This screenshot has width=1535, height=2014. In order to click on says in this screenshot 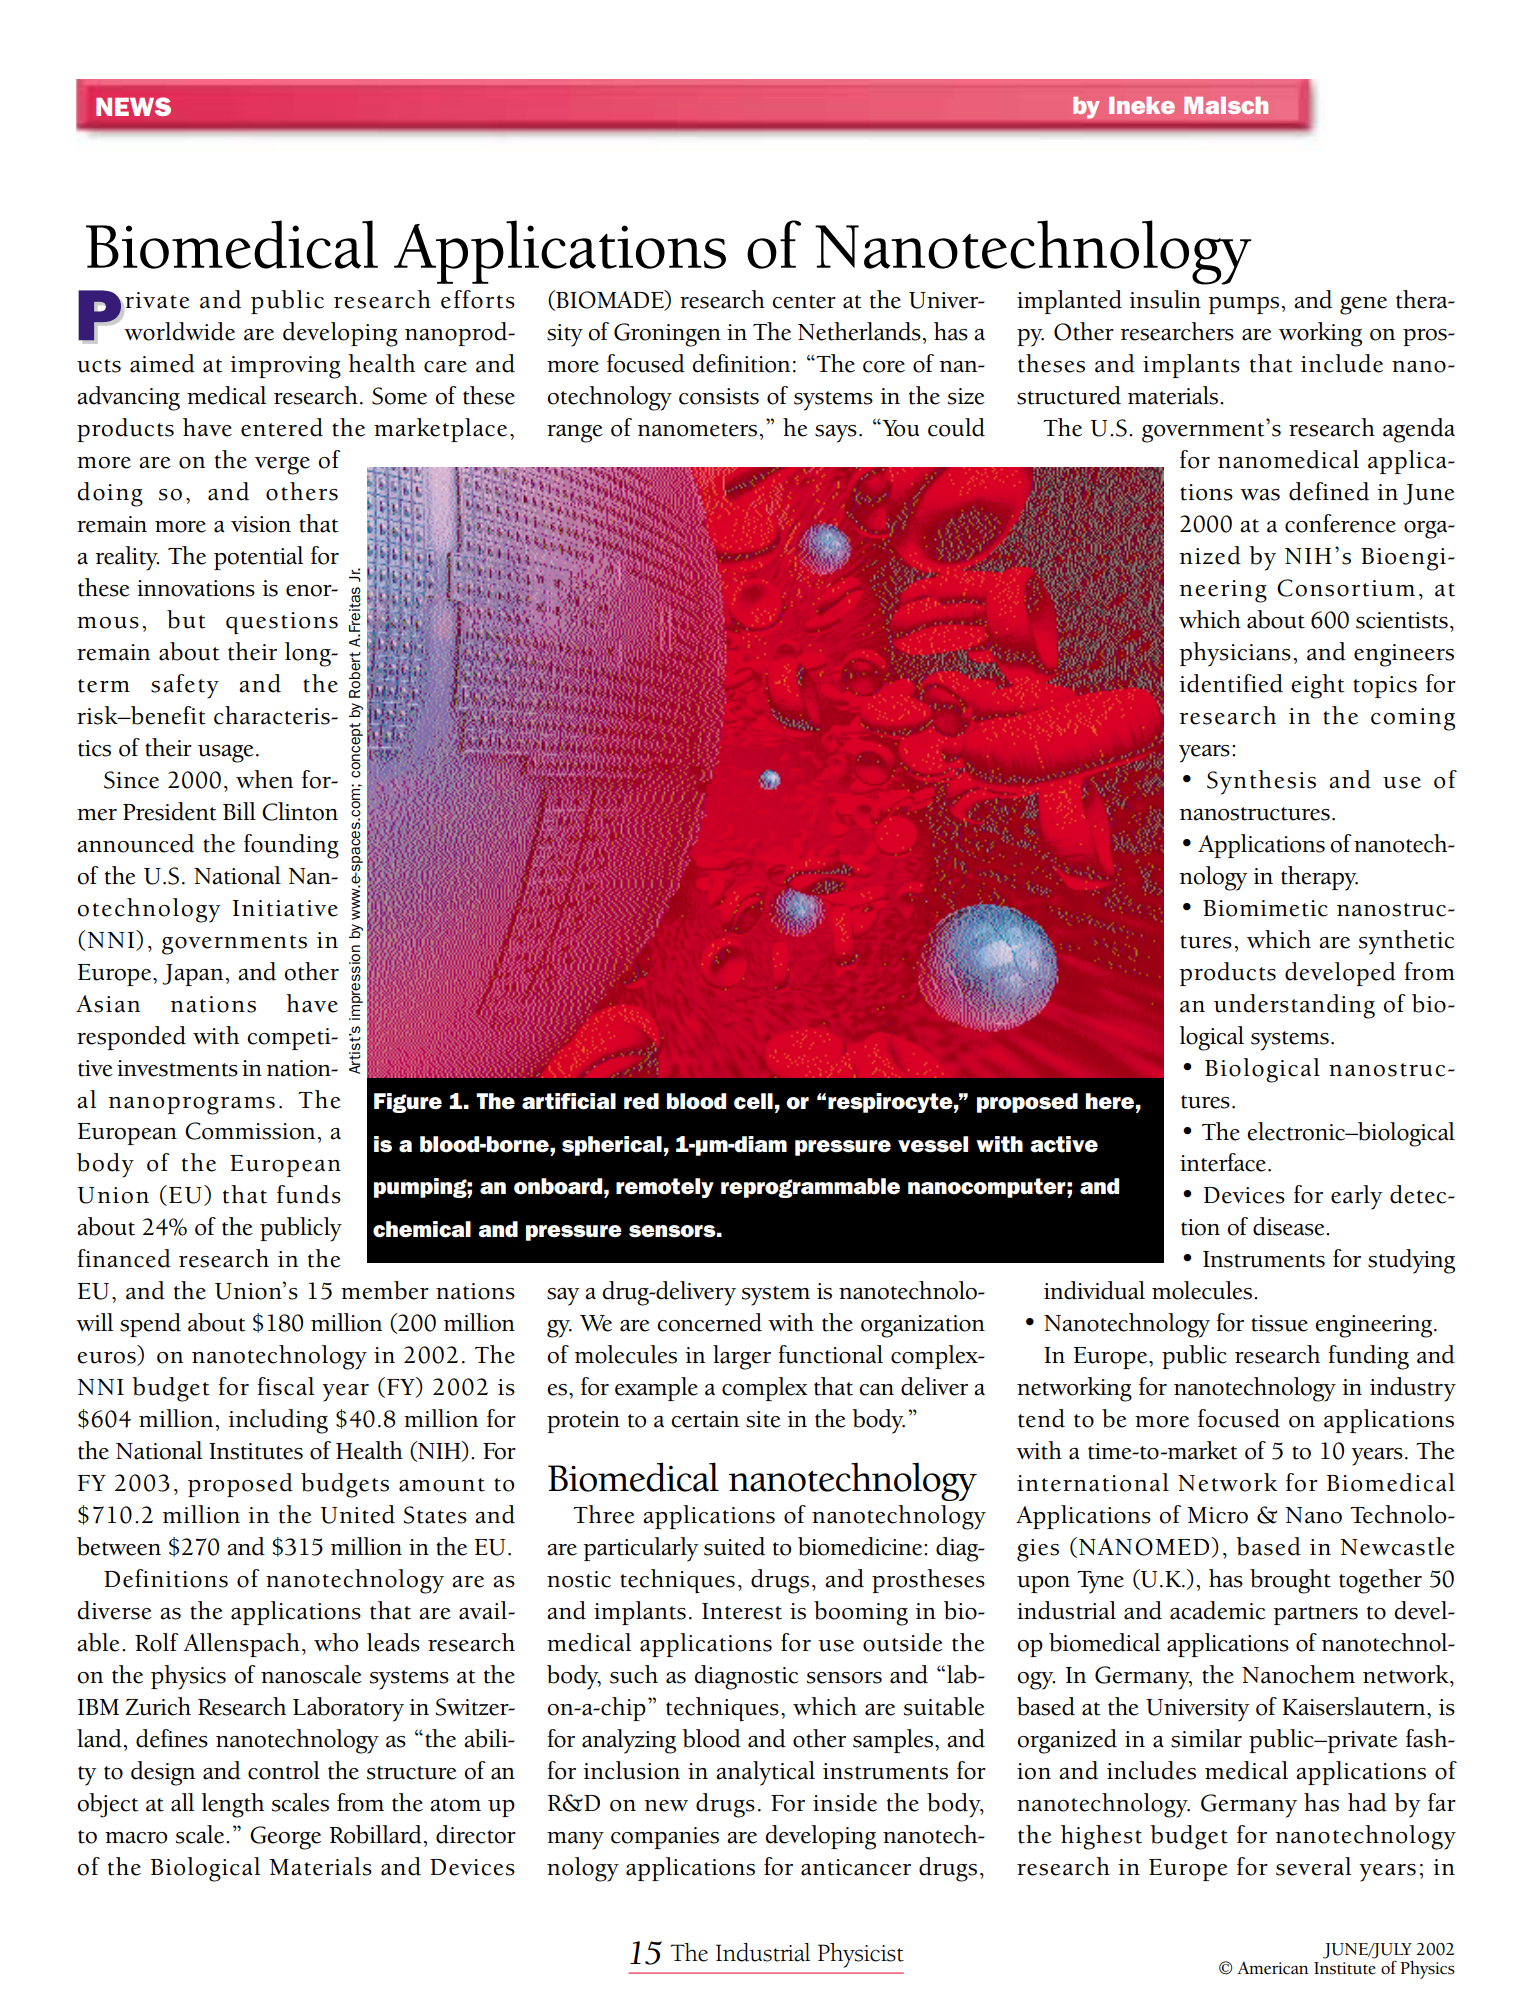, I will do `click(836, 434)`.
